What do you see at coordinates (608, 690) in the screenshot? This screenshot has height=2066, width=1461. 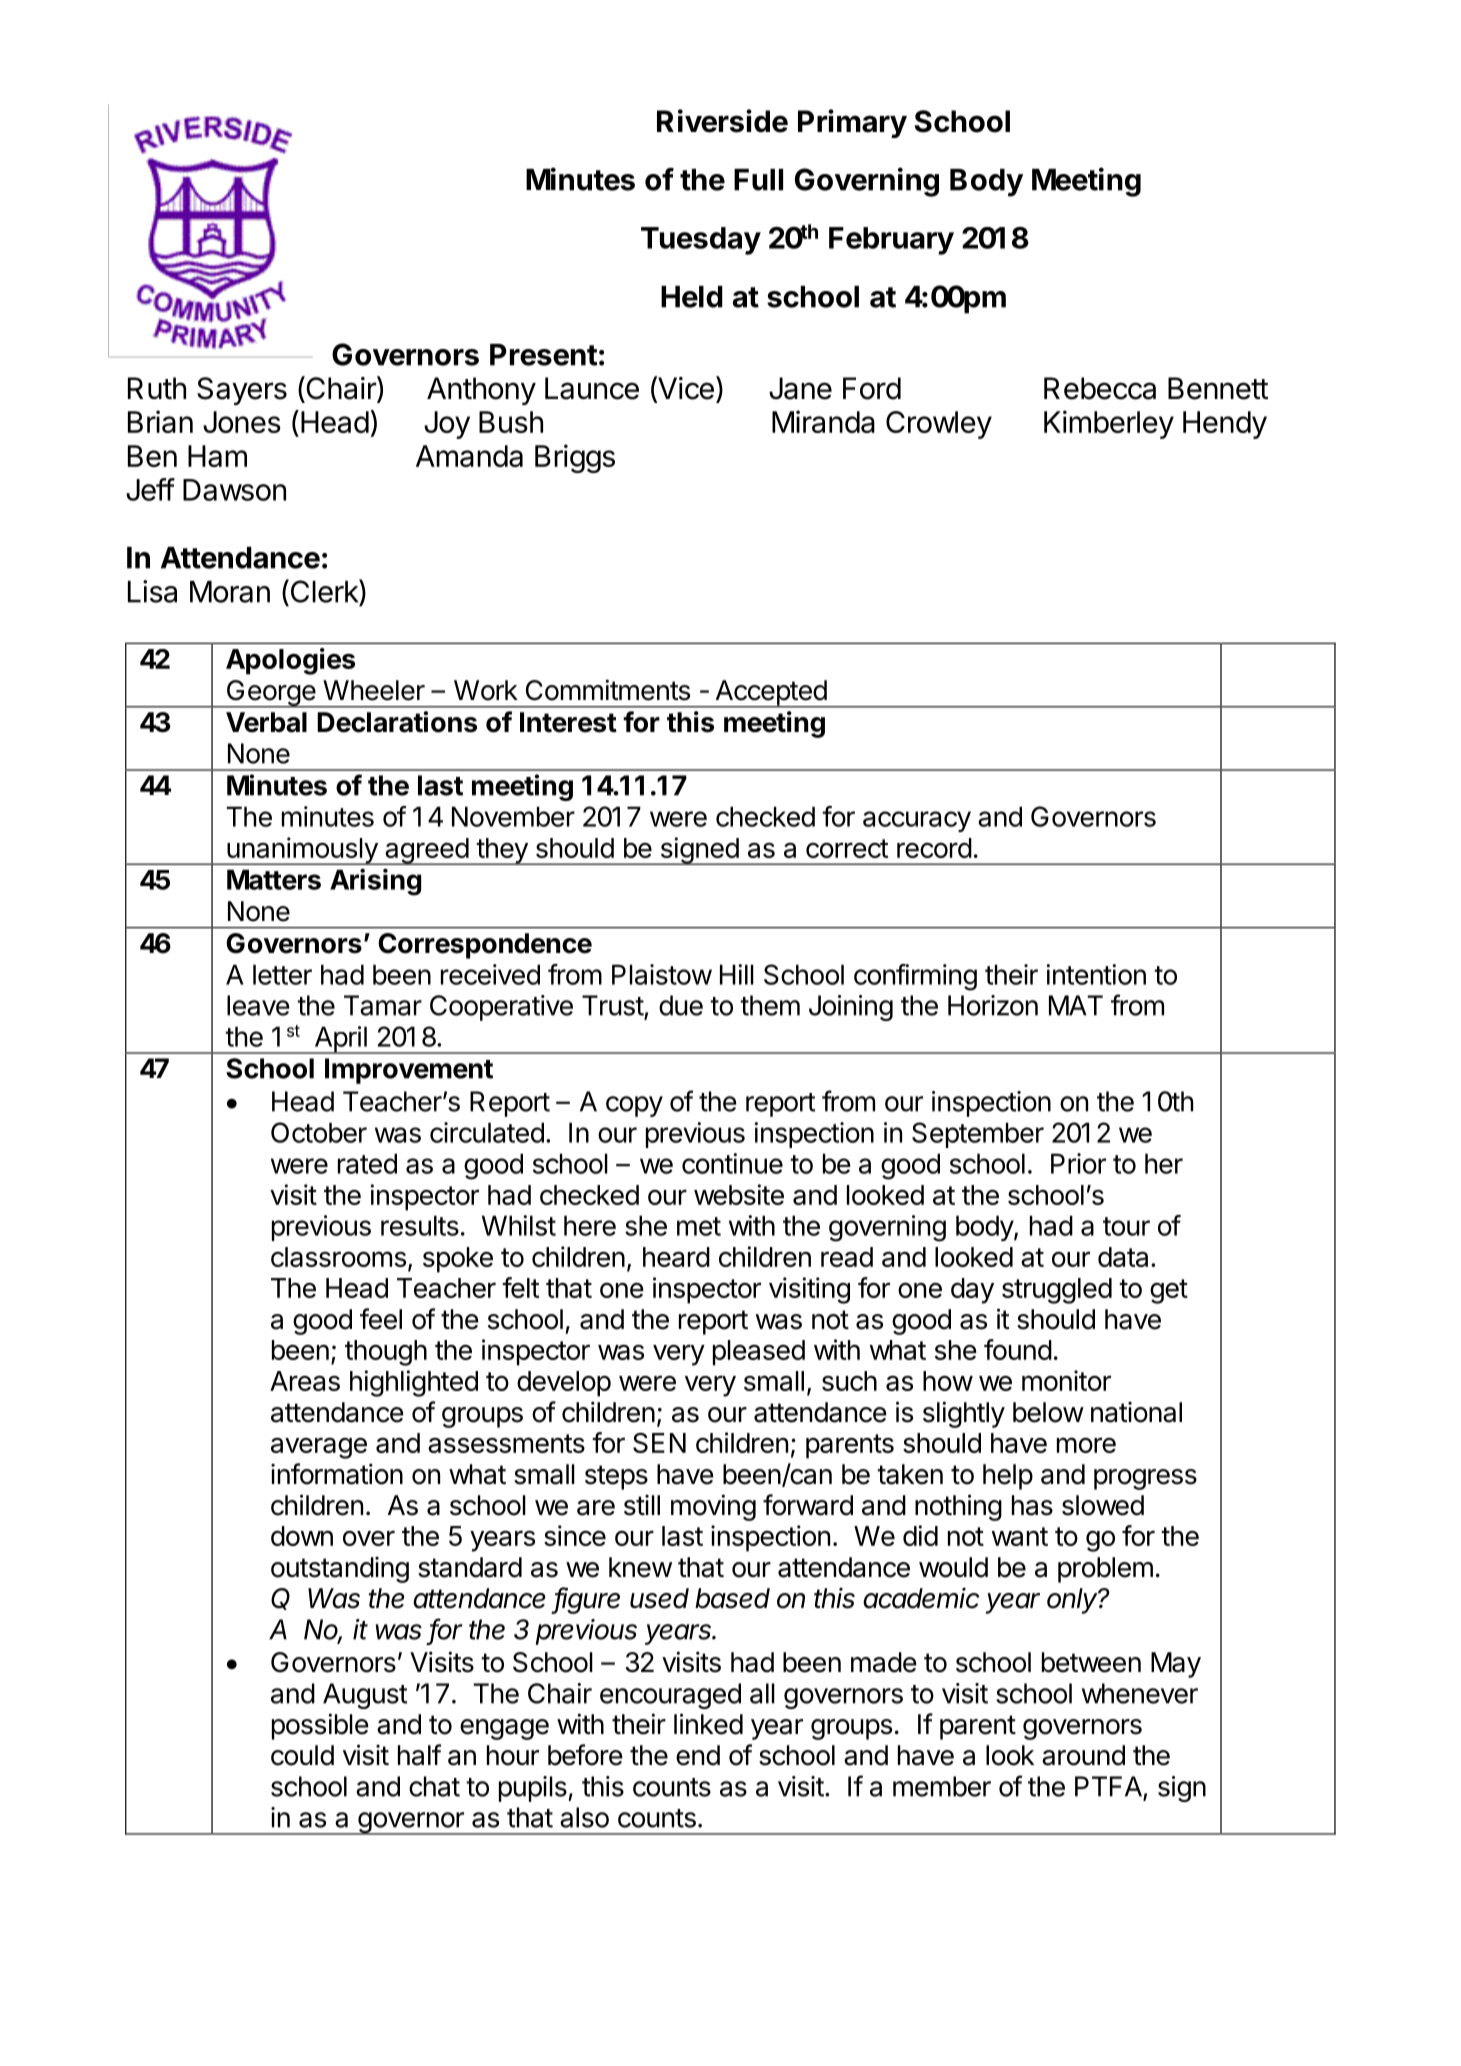 I see `Commitments` at bounding box center [608, 690].
